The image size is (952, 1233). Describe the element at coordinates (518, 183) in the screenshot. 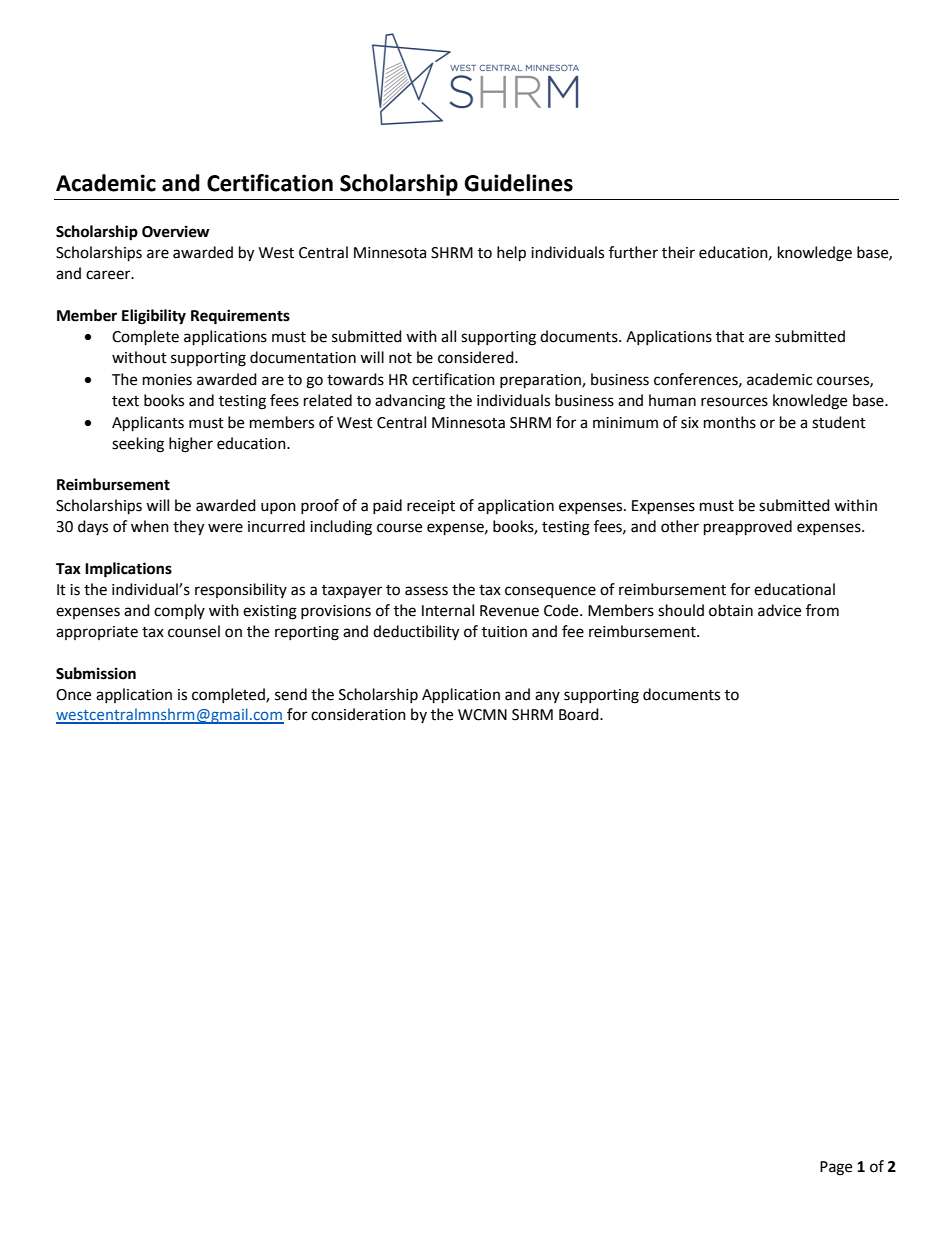

I see `Guidelines` at that location.
